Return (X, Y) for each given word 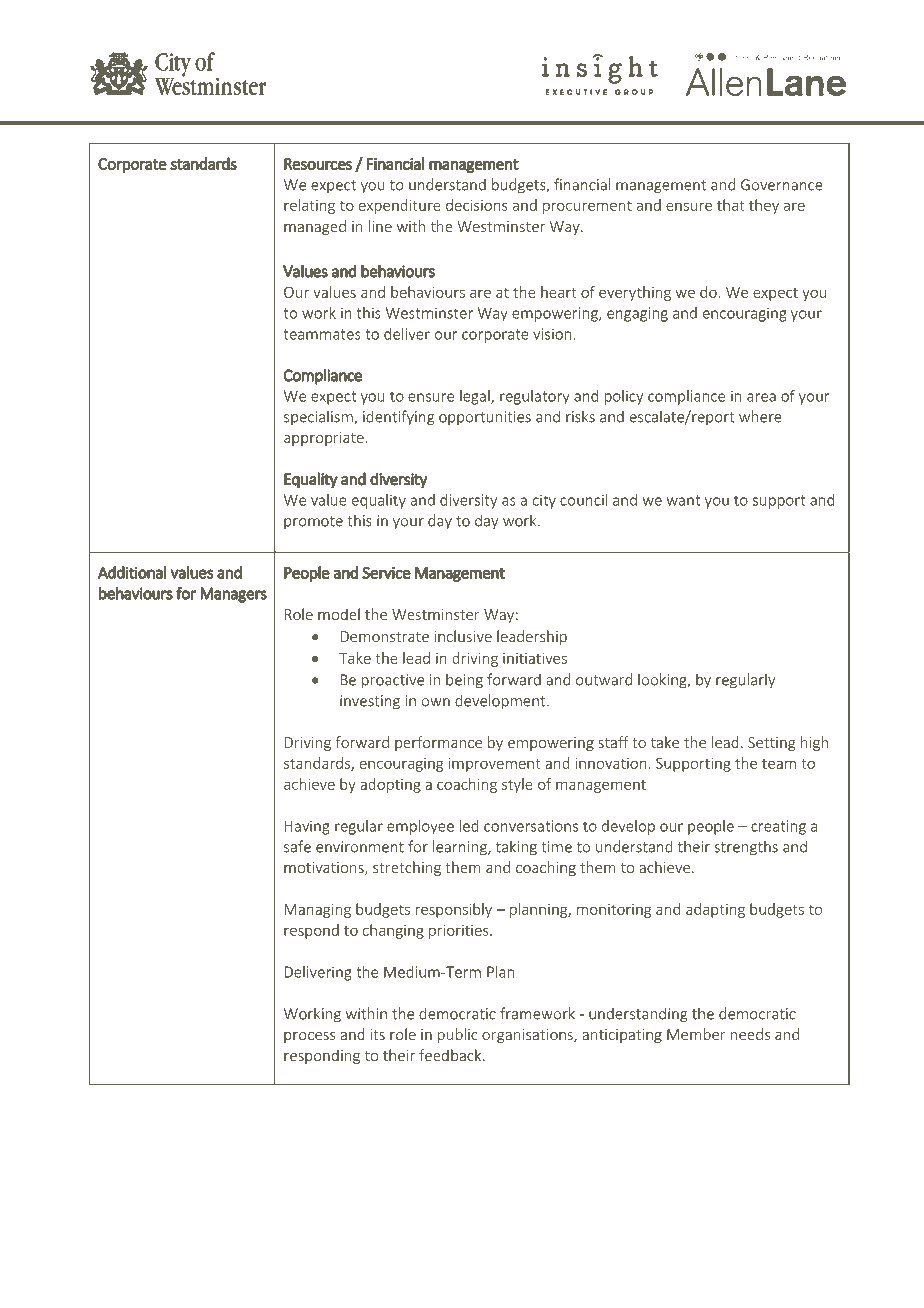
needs (750, 1034)
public (458, 1035)
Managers (233, 595)
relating (309, 206)
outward (604, 679)
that (730, 205)
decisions (477, 205)
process (309, 1037)
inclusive (463, 636)
